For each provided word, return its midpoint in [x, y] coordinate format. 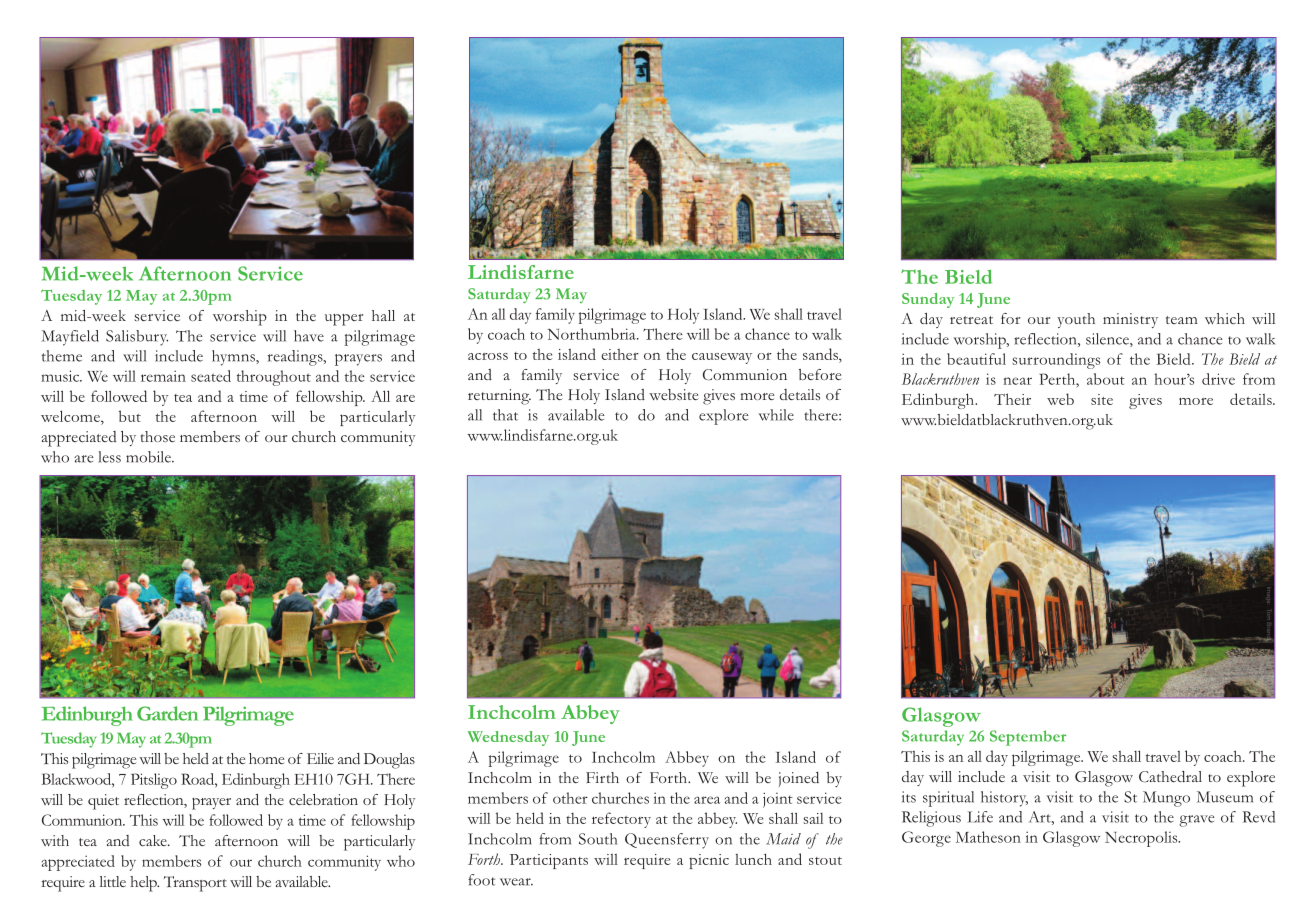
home [266, 758]
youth [1076, 320]
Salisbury [137, 338]
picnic [709, 861]
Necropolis [1142, 839]
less [109, 457]
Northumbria [593, 334]
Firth [602, 777]
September [1028, 738]
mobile [149, 457]
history [1004, 799]
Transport [195, 884]
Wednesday [508, 738]
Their [1012, 399]
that [505, 415]
